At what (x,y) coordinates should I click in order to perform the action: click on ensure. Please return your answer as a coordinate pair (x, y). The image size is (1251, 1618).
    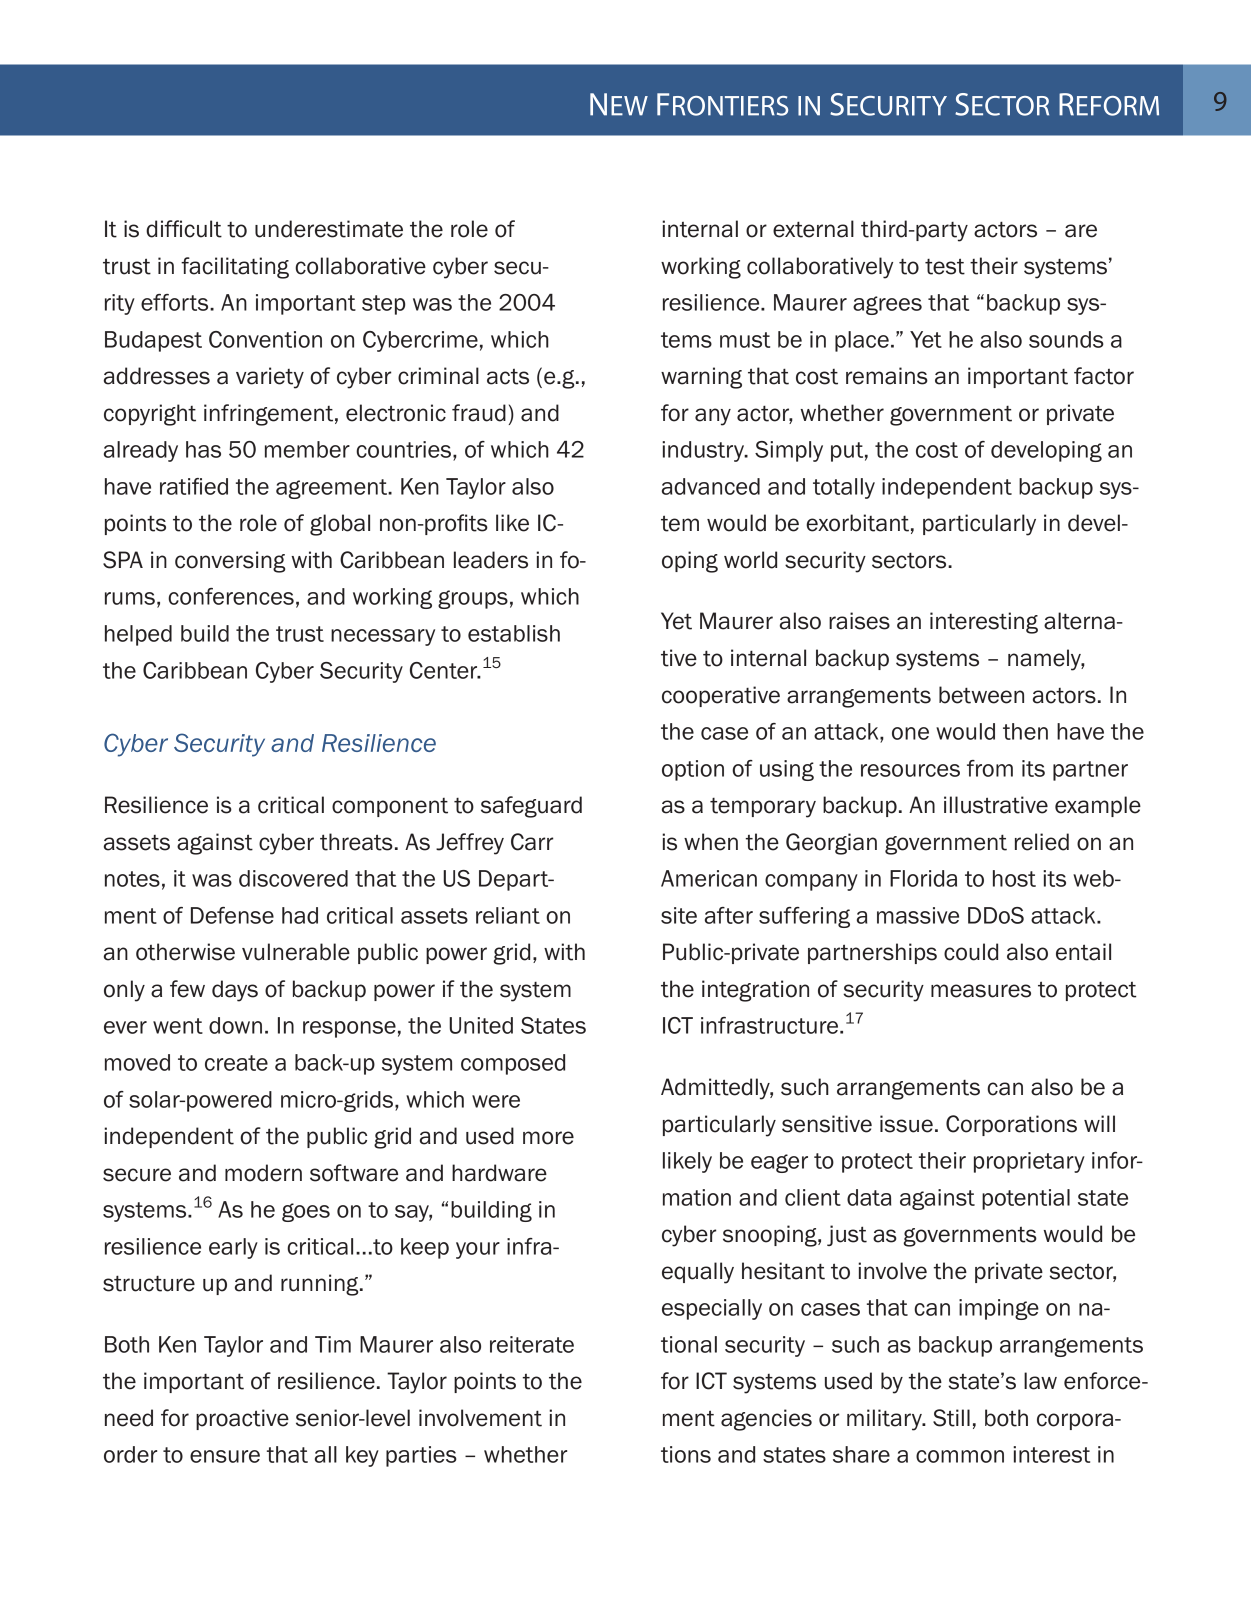
    Looking at the image, I should click on (225, 1456).
